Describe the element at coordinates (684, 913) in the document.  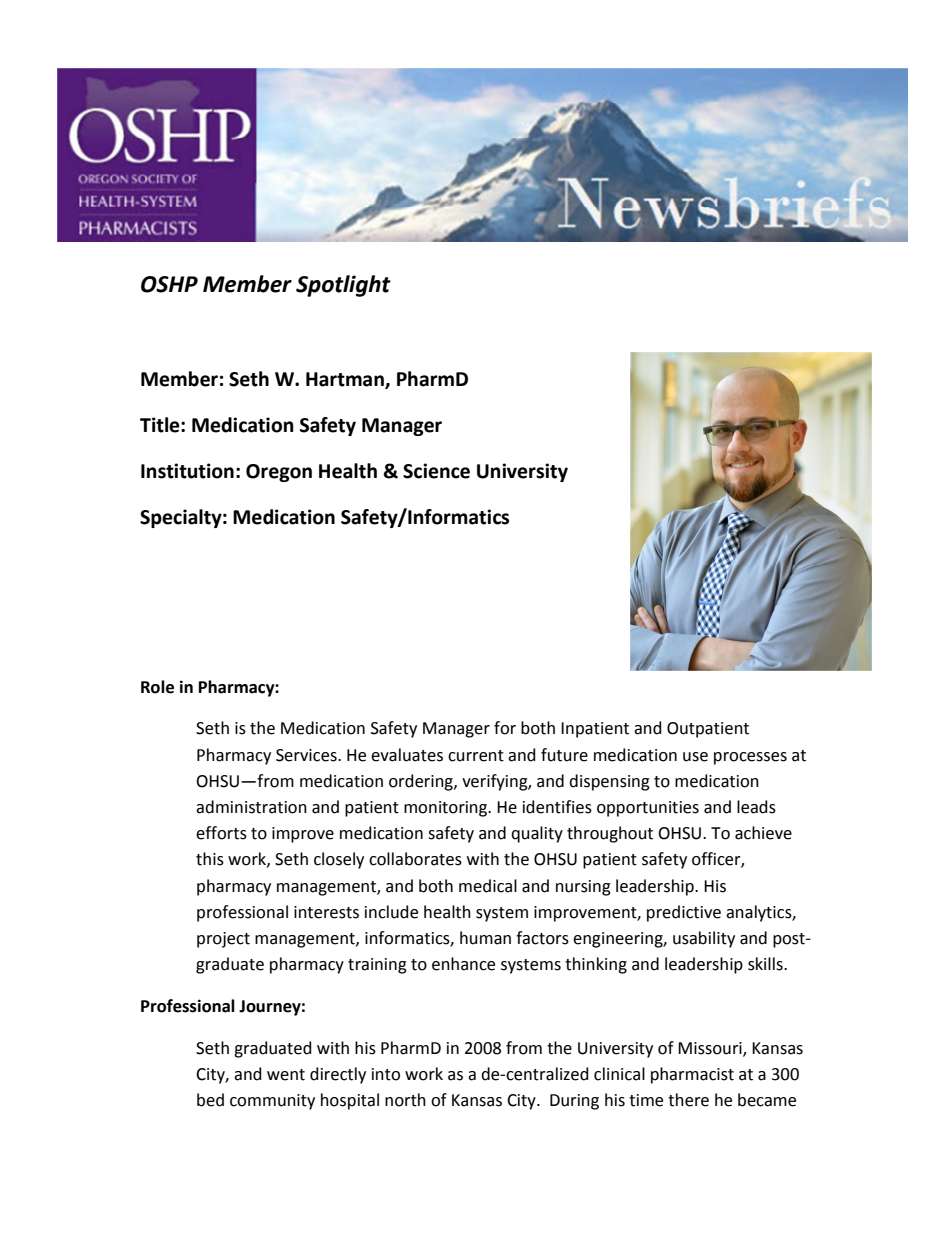
I see `predictive` at that location.
